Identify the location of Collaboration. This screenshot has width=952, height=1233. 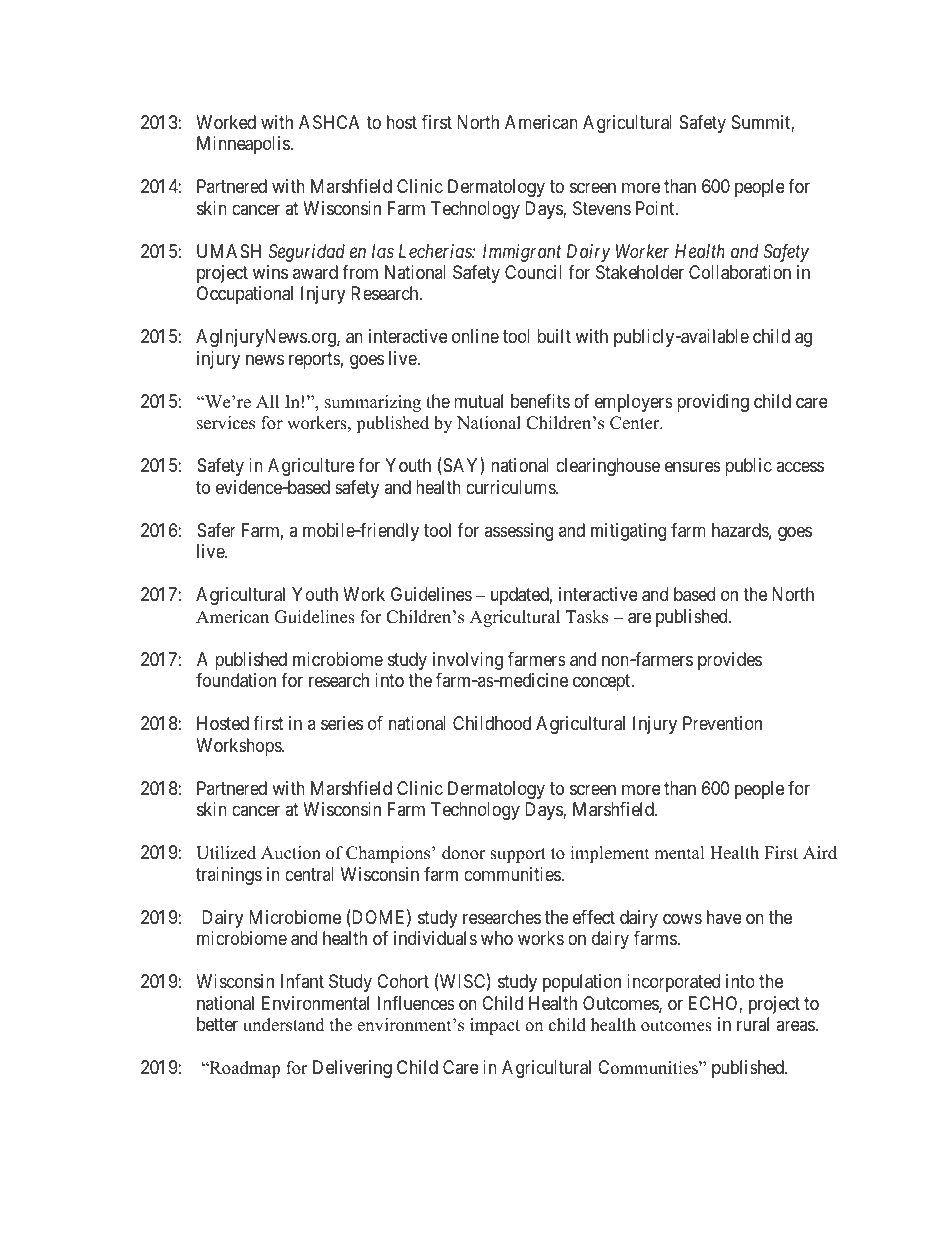
(740, 272).
